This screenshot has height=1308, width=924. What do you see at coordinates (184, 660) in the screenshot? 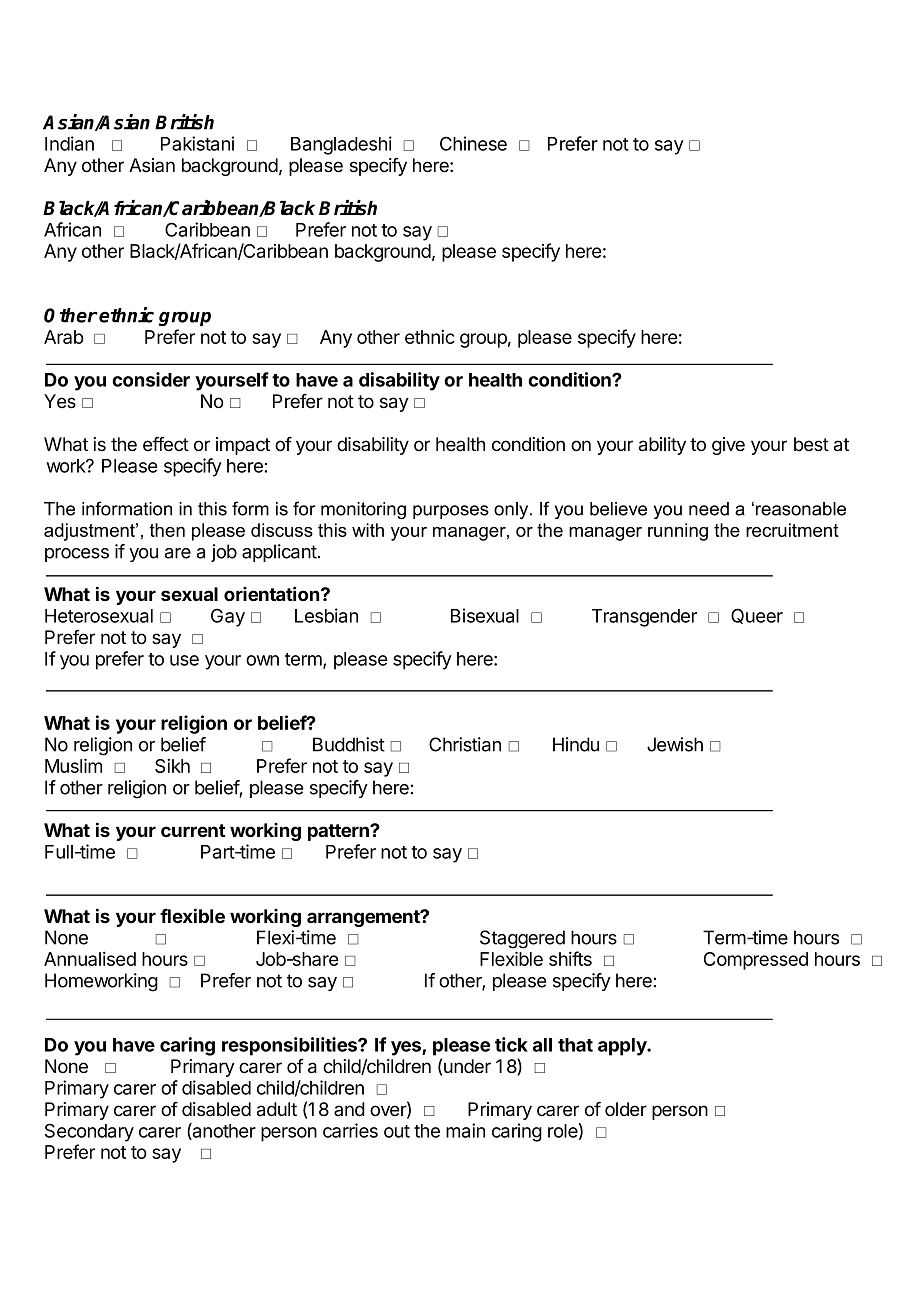
I see `use` at bounding box center [184, 660].
